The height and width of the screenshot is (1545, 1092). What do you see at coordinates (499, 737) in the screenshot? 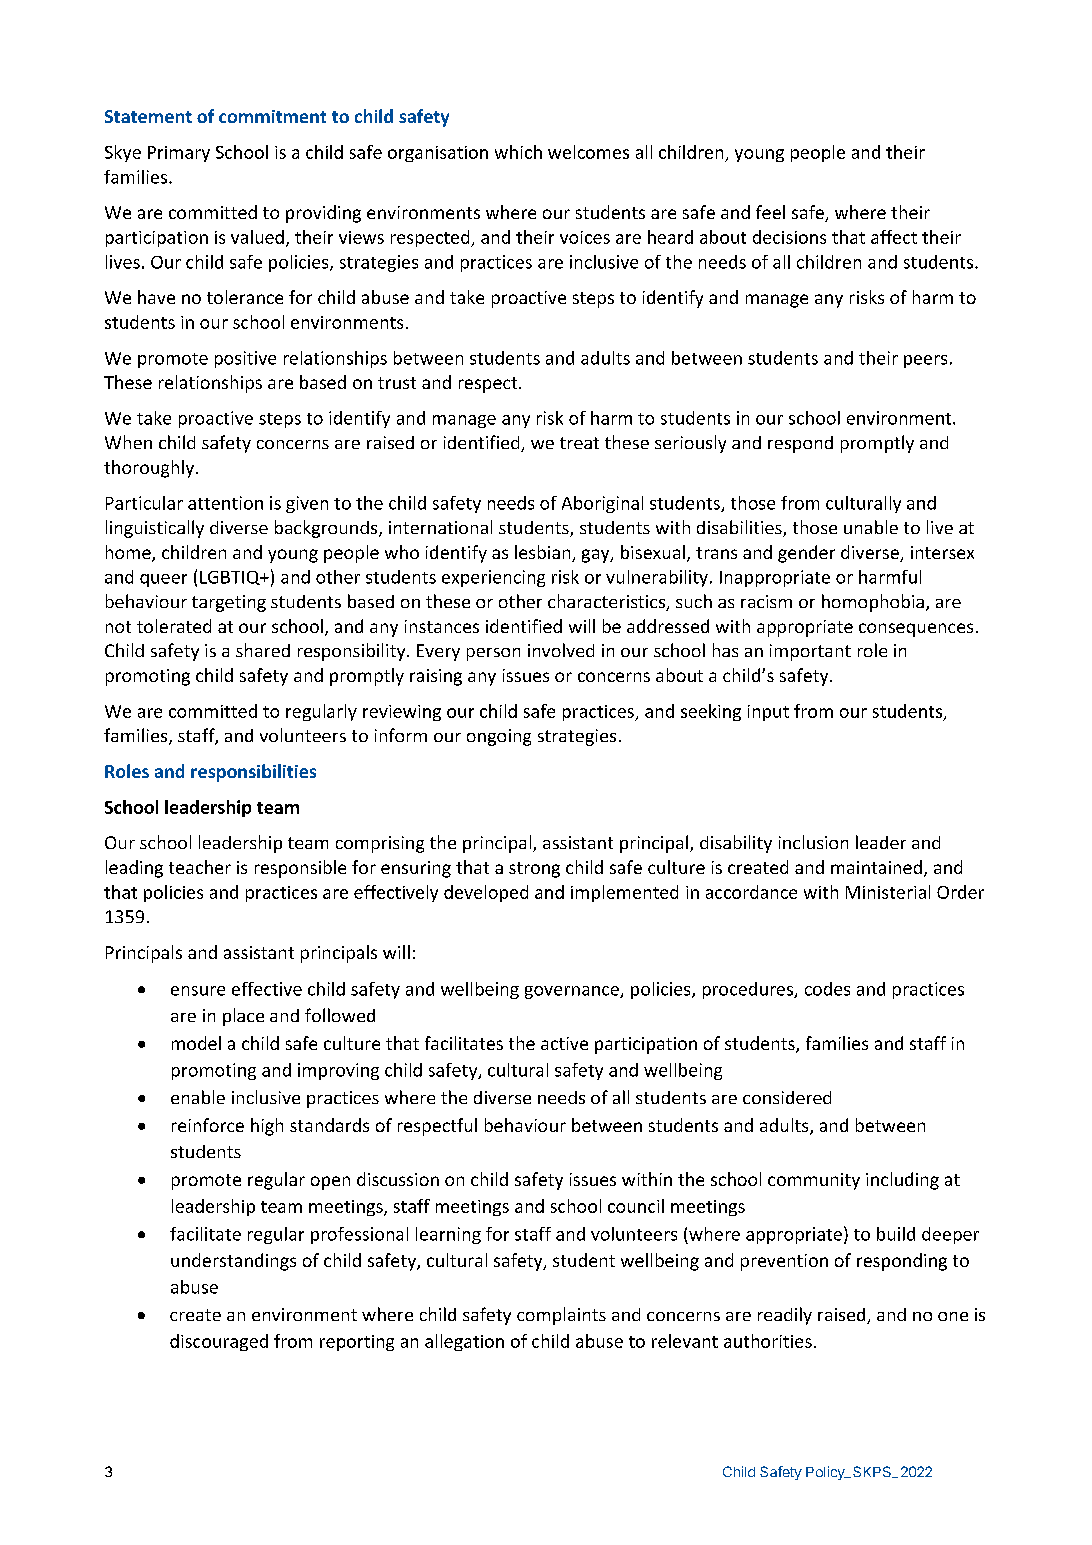
I see `ongoing` at bounding box center [499, 737].
